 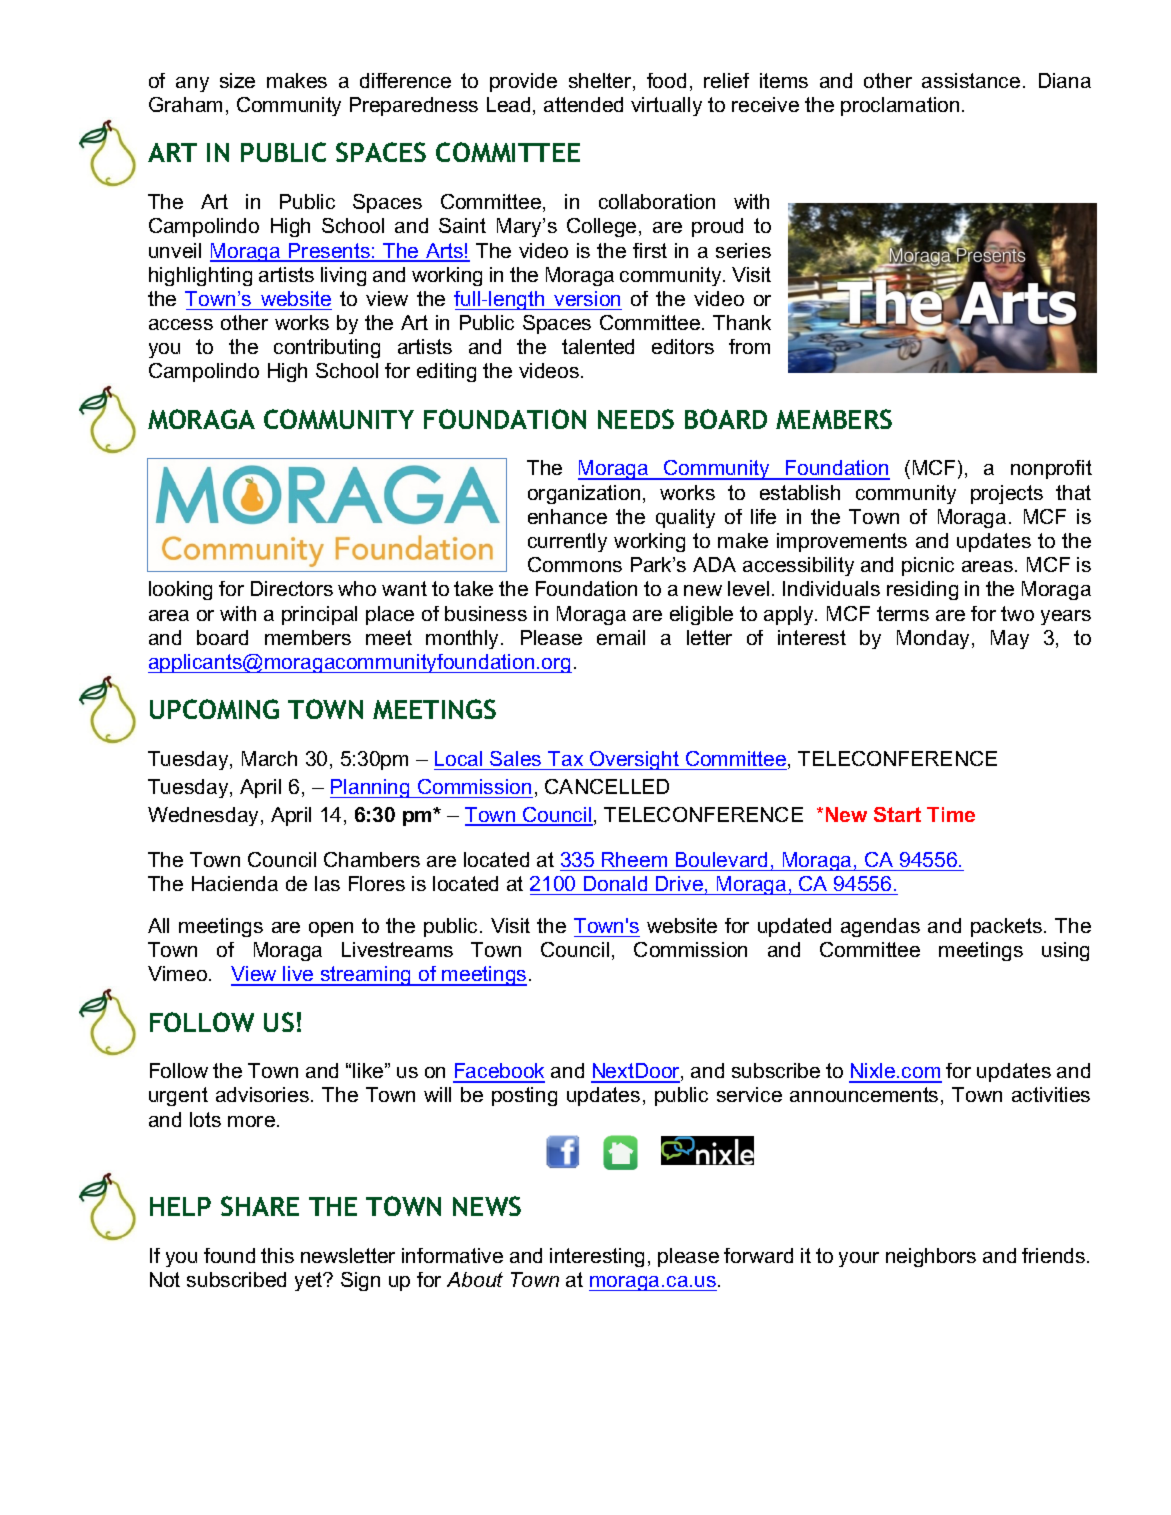 I want to click on size, so click(x=237, y=80).
